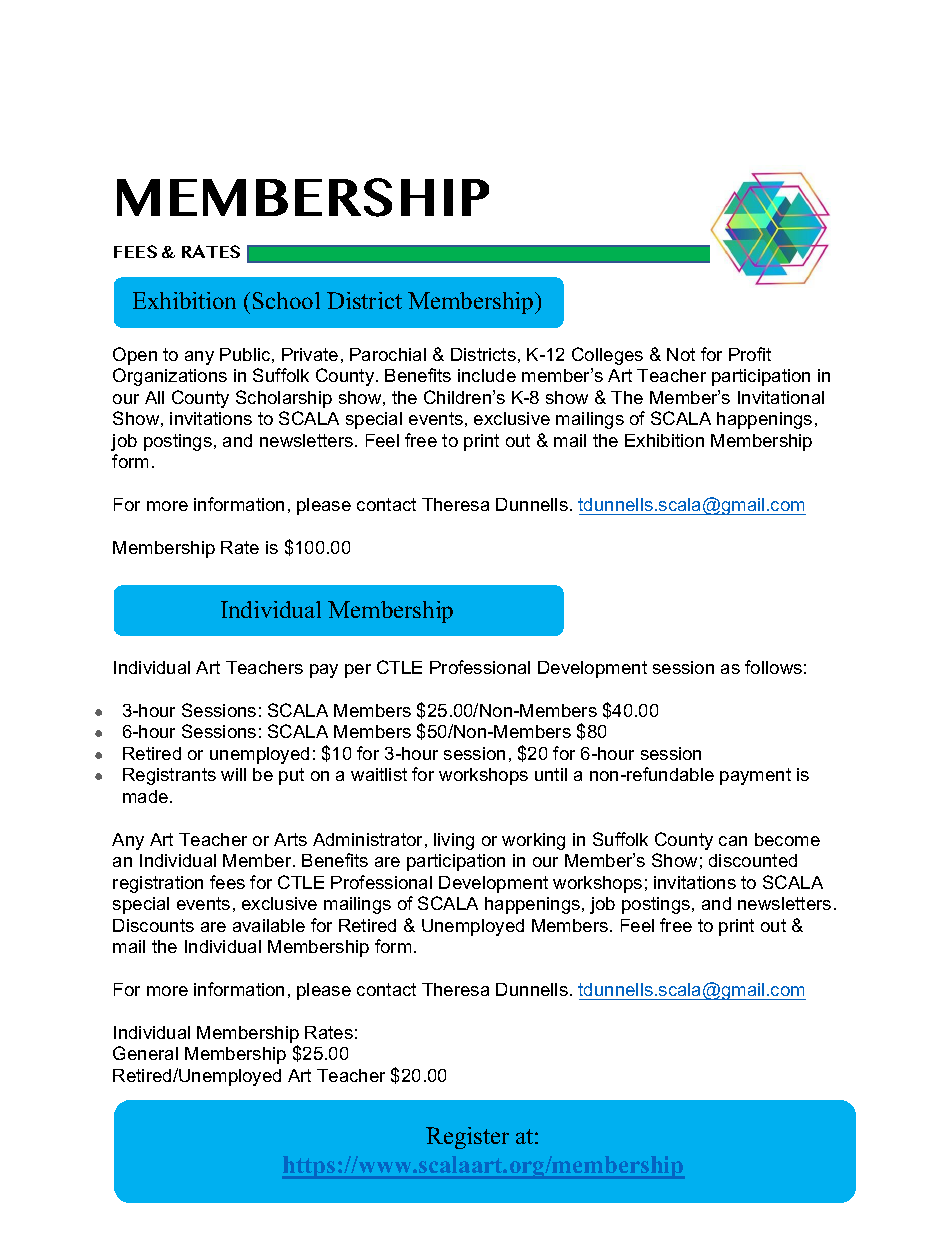 Image resolution: width=952 pixels, height=1233 pixels. I want to click on General, so click(145, 1053).
